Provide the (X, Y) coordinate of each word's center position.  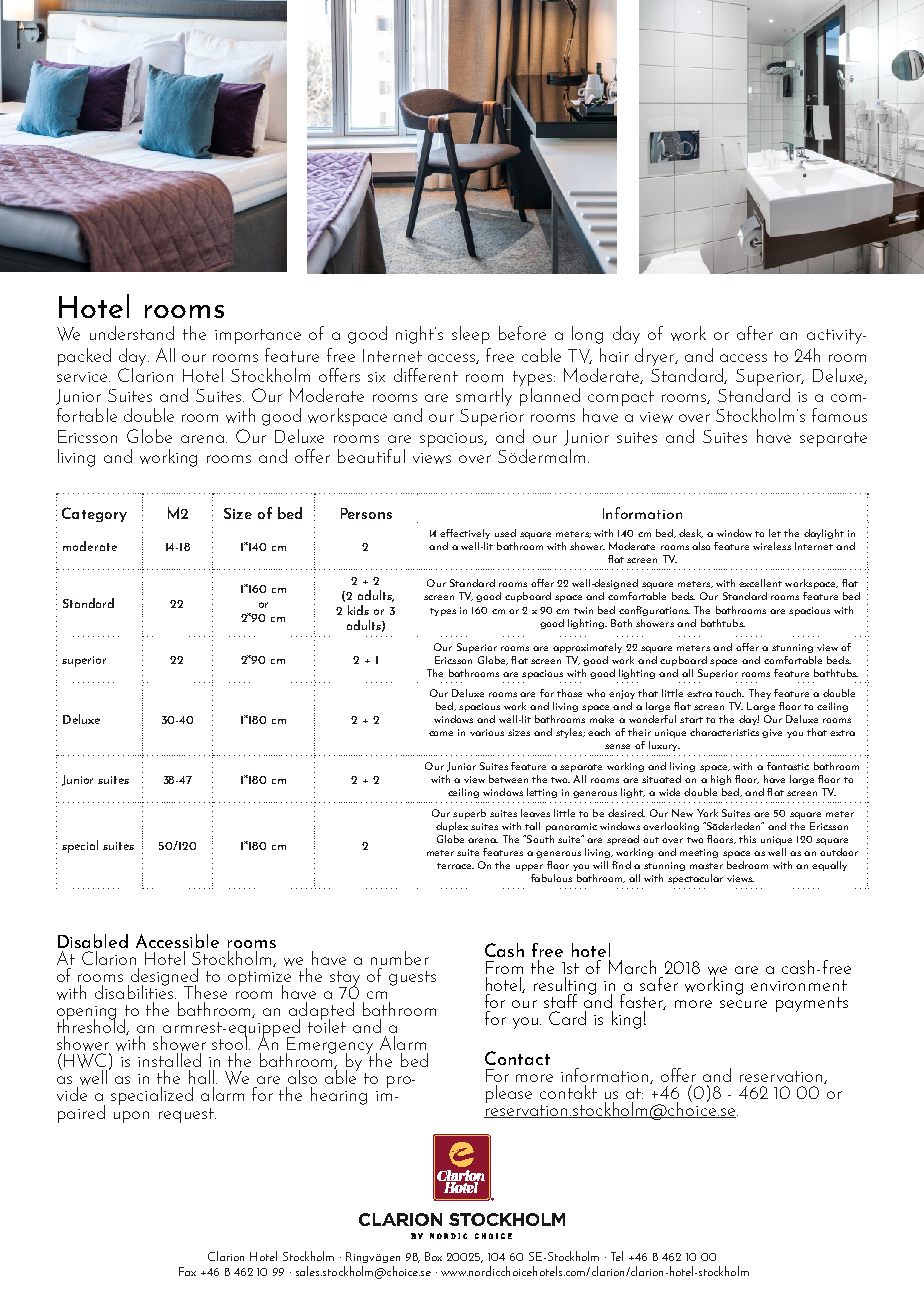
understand (132, 333)
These (205, 992)
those (569, 693)
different (426, 375)
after (755, 333)
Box (433, 1256)
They (760, 694)
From (504, 967)
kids (358, 610)
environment (799, 985)
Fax (187, 1271)
